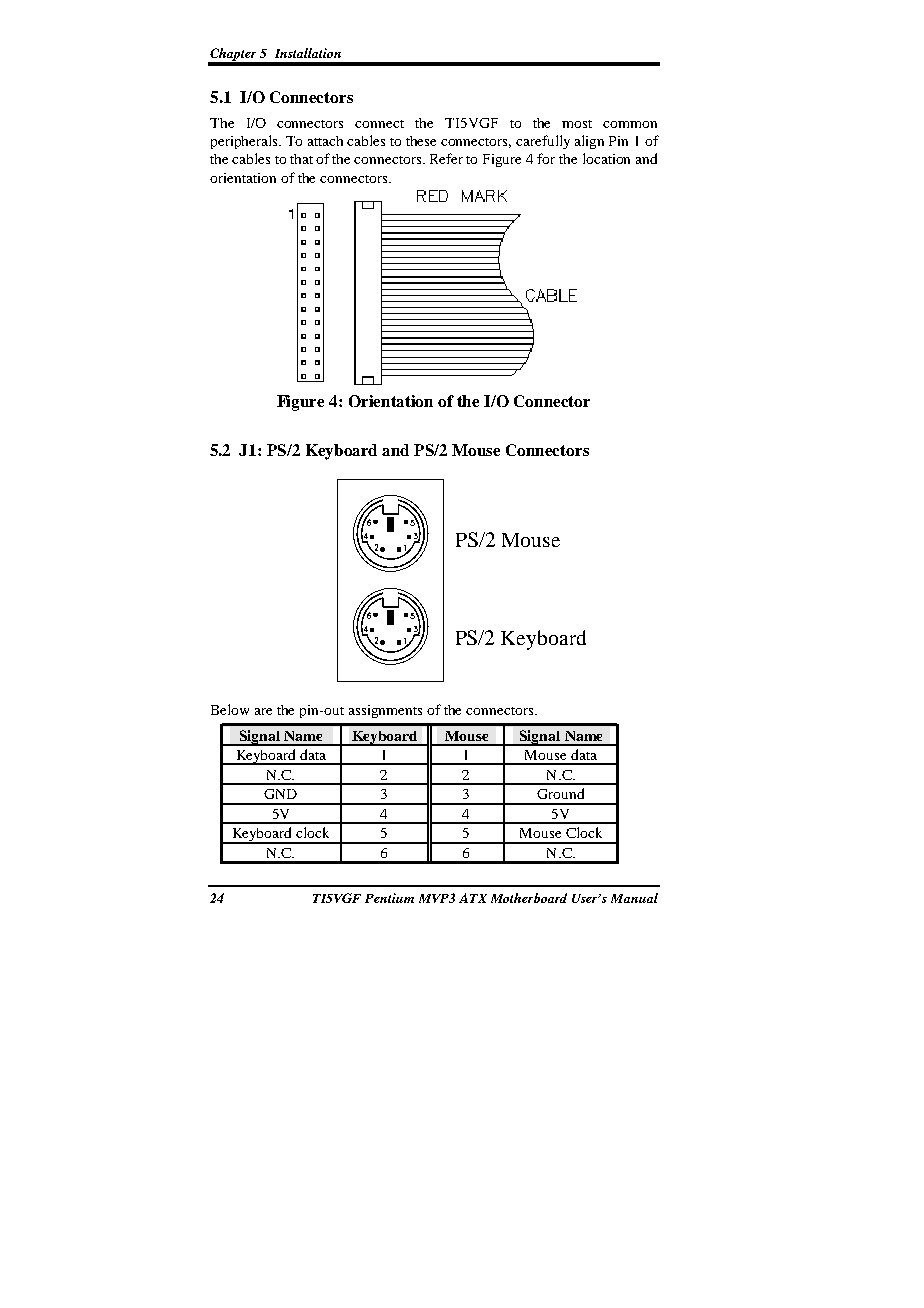 The width and height of the screenshot is (924, 1308). Describe the element at coordinates (446, 158) in the screenshot. I see `Refer` at that location.
